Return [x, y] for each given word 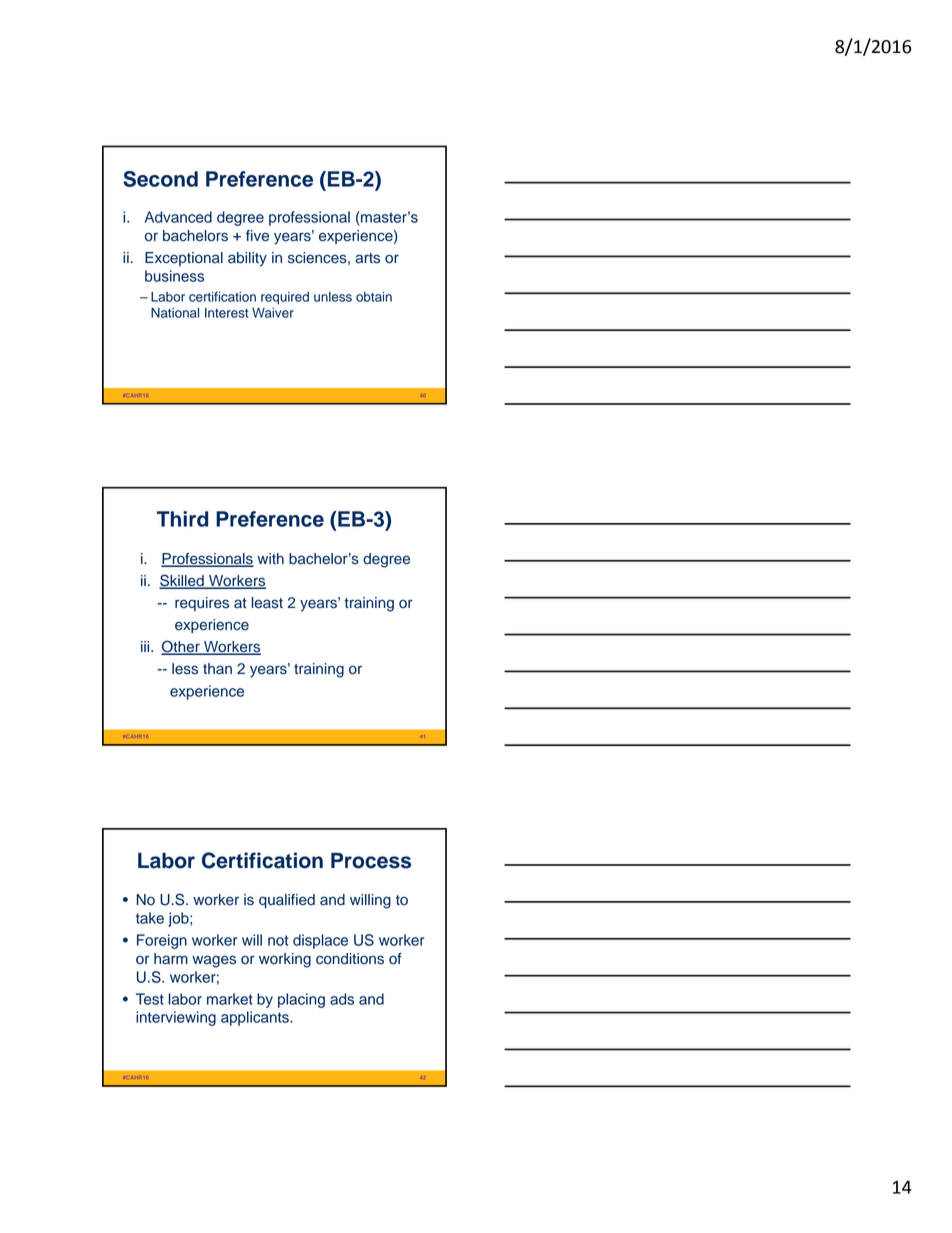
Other [181, 647]
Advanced [178, 217]
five [257, 236]
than [217, 669]
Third [182, 519]
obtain [374, 297]
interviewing [176, 1018]
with [270, 558]
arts [367, 258]
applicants [256, 1018]
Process [371, 861]
